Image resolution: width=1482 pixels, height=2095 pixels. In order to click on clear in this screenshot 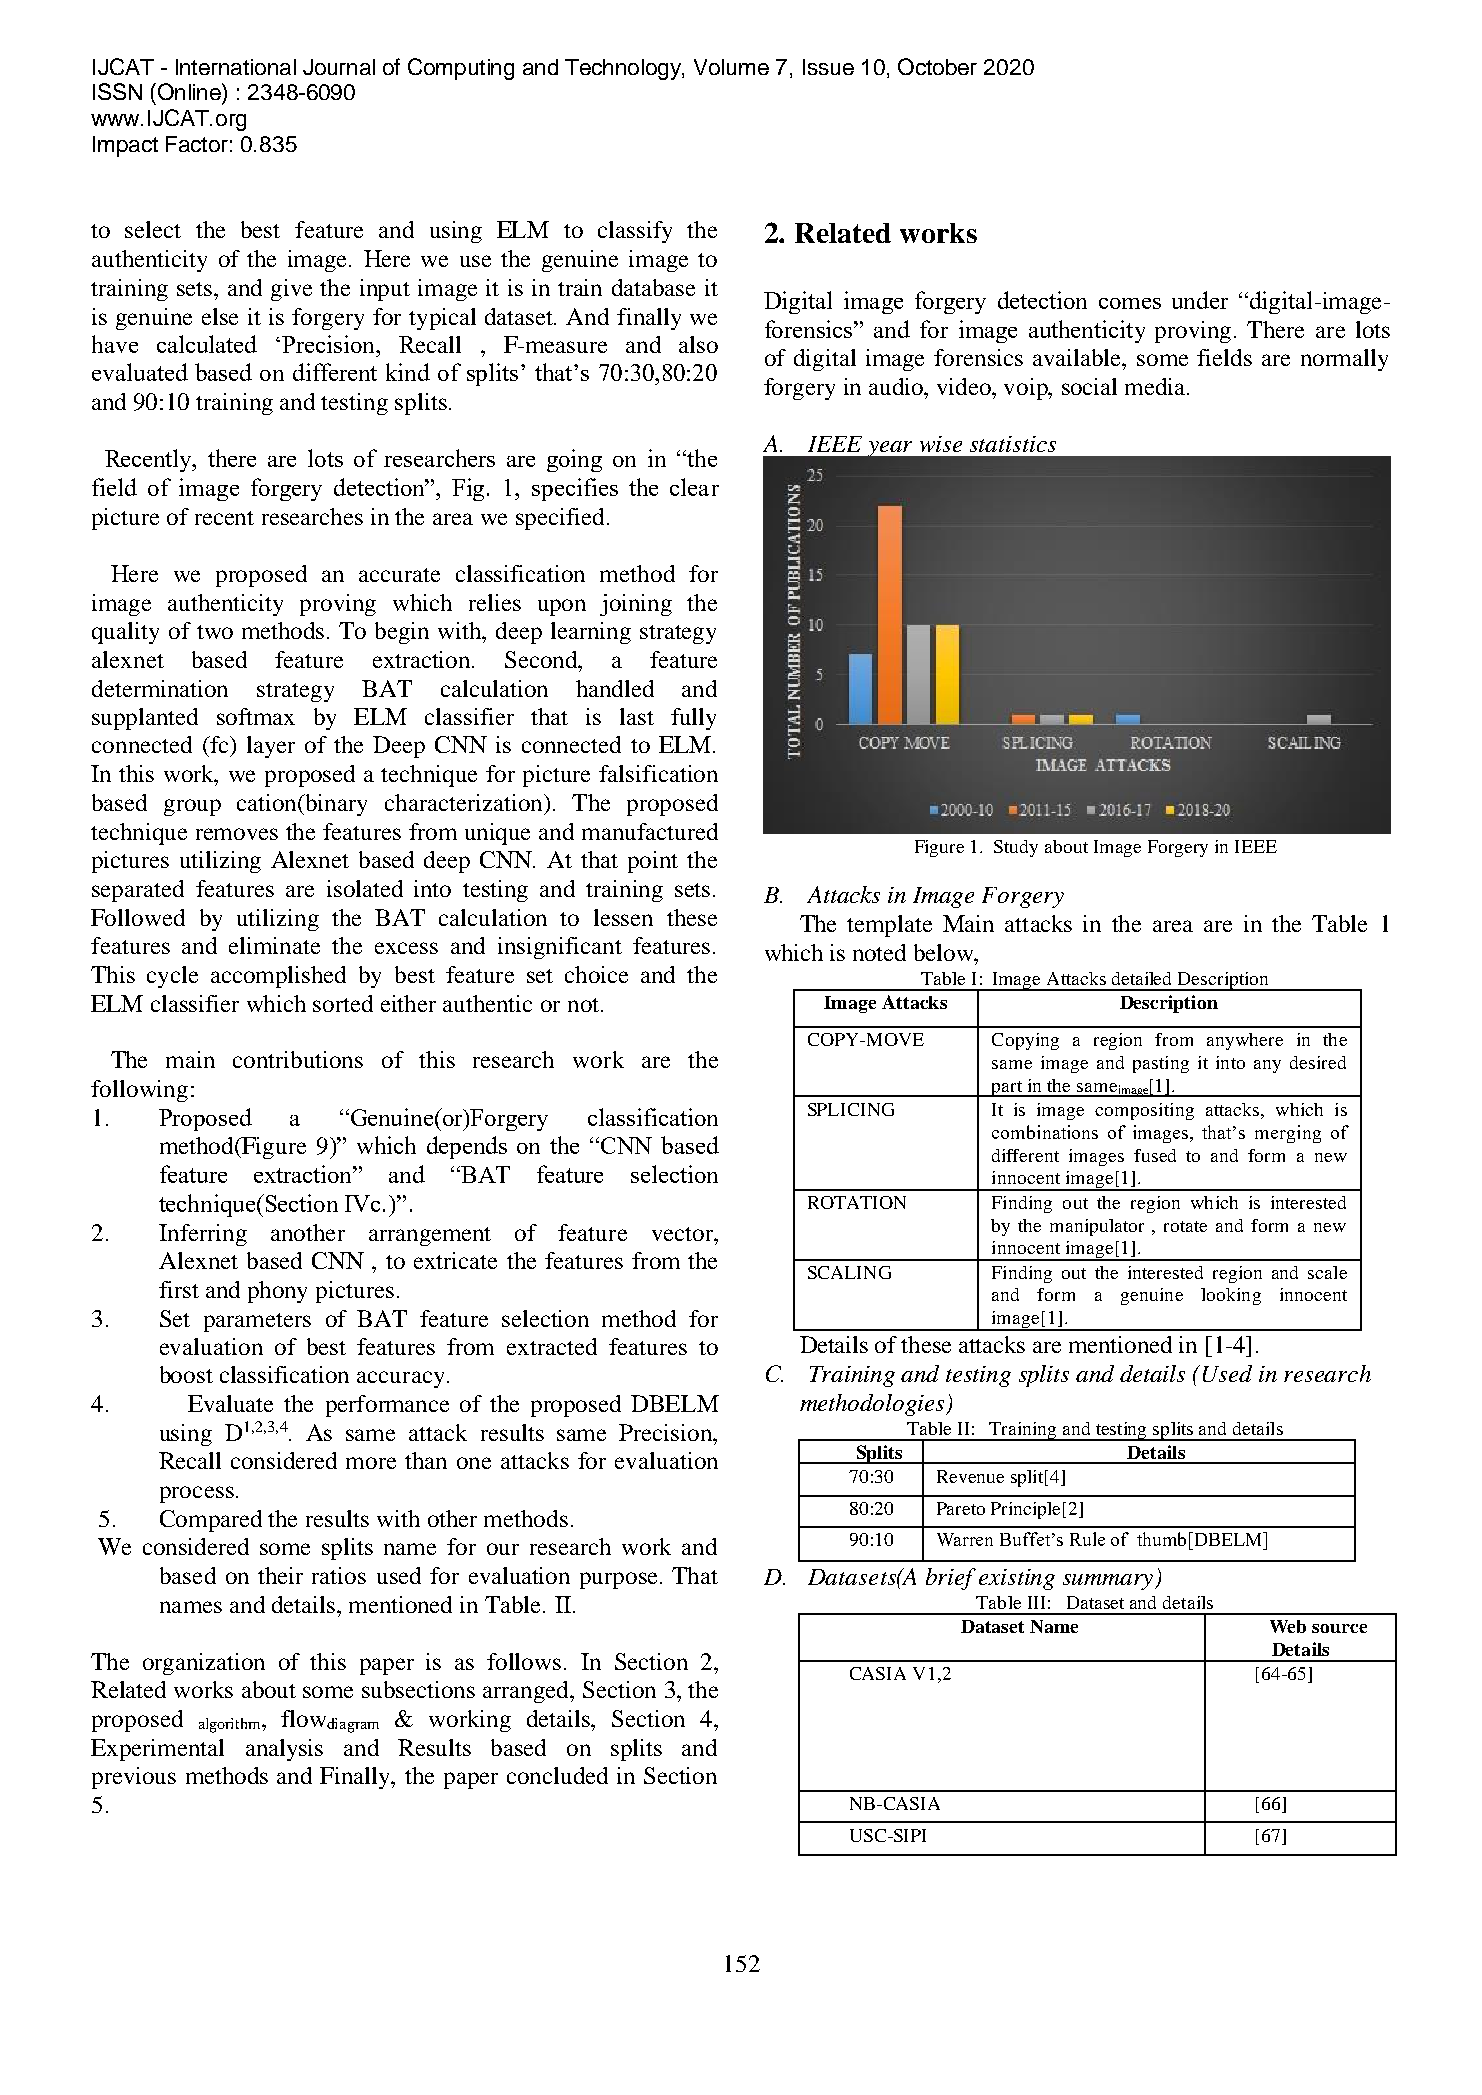, I will do `click(694, 487)`.
